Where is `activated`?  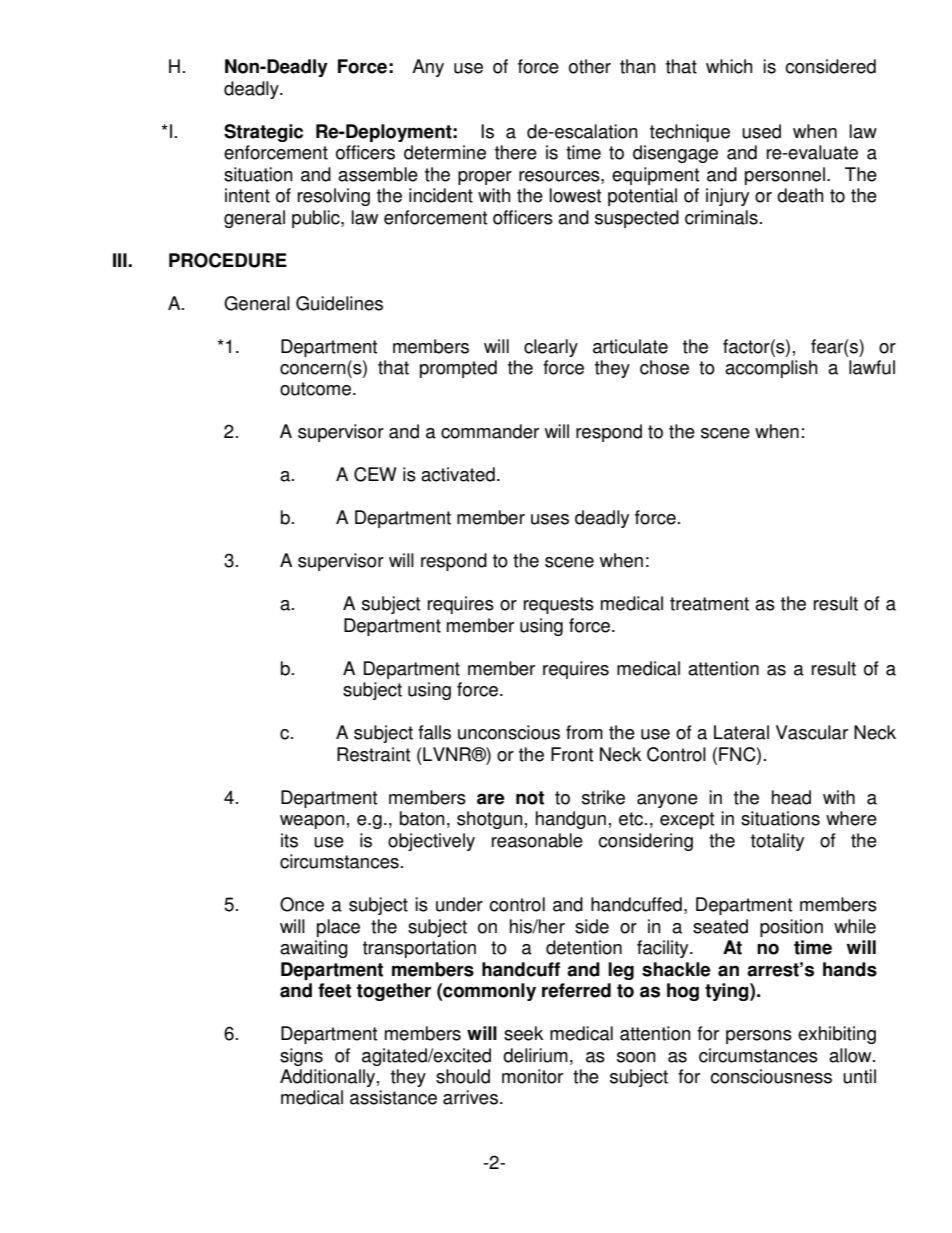 activated is located at coordinates (458, 474).
